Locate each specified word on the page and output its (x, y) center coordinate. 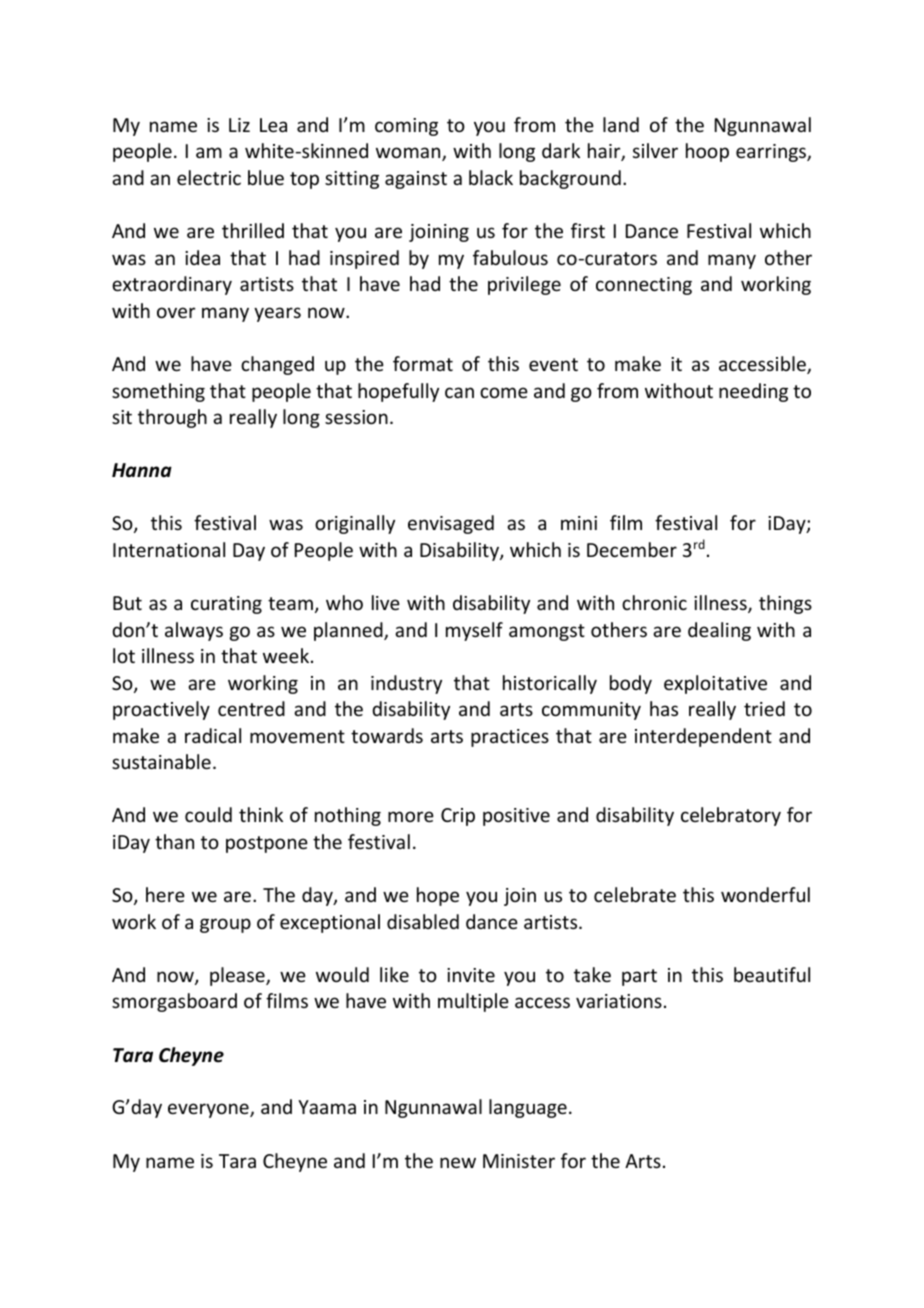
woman (409, 154)
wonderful (765, 894)
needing (753, 392)
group (225, 925)
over (176, 312)
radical (213, 735)
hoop (707, 152)
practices (510, 738)
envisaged (451, 524)
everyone (209, 1110)
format (423, 363)
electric (209, 177)
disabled (423, 921)
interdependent (703, 737)
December (632, 549)
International (169, 549)
